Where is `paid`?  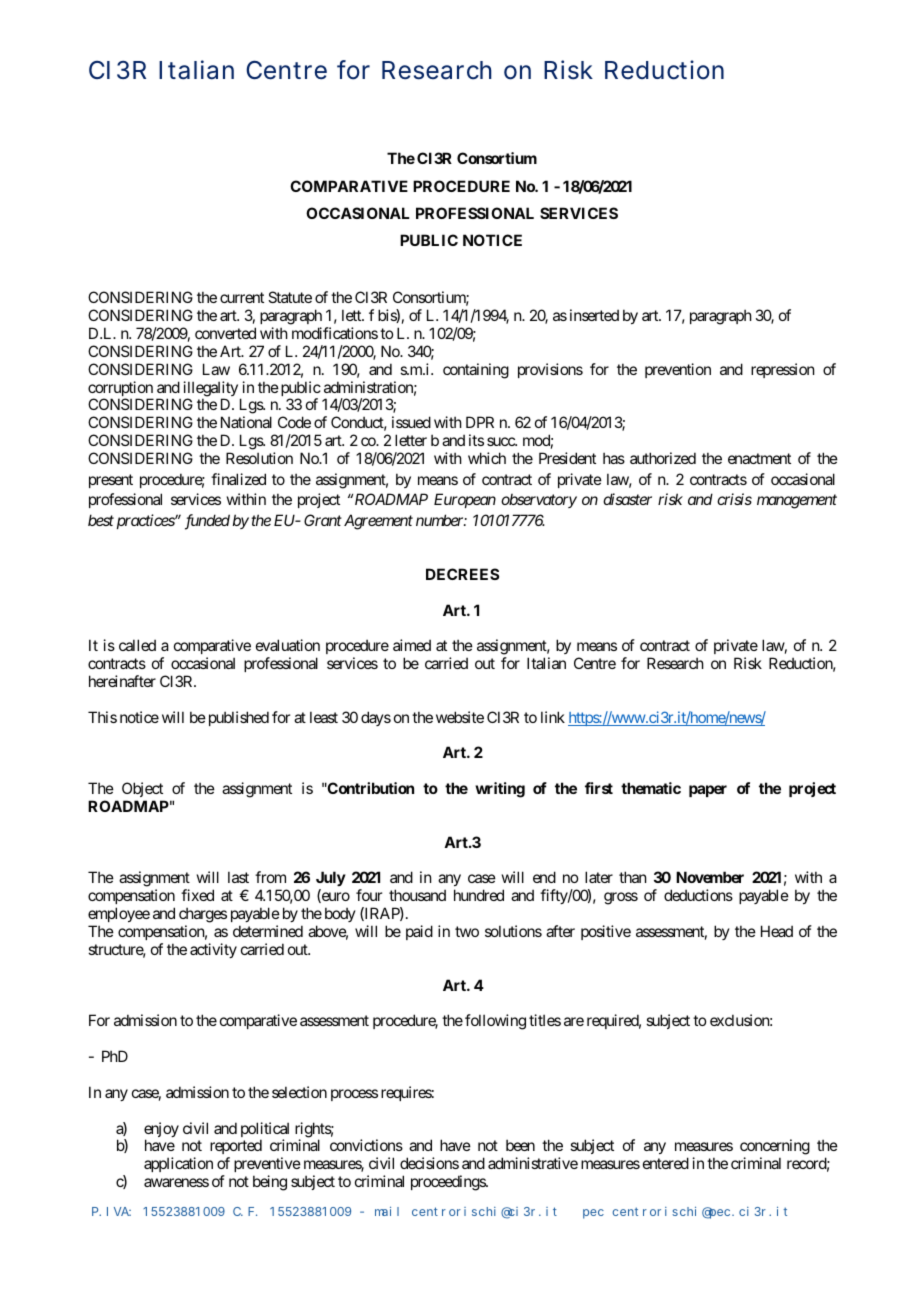 paid is located at coordinates (419, 932).
